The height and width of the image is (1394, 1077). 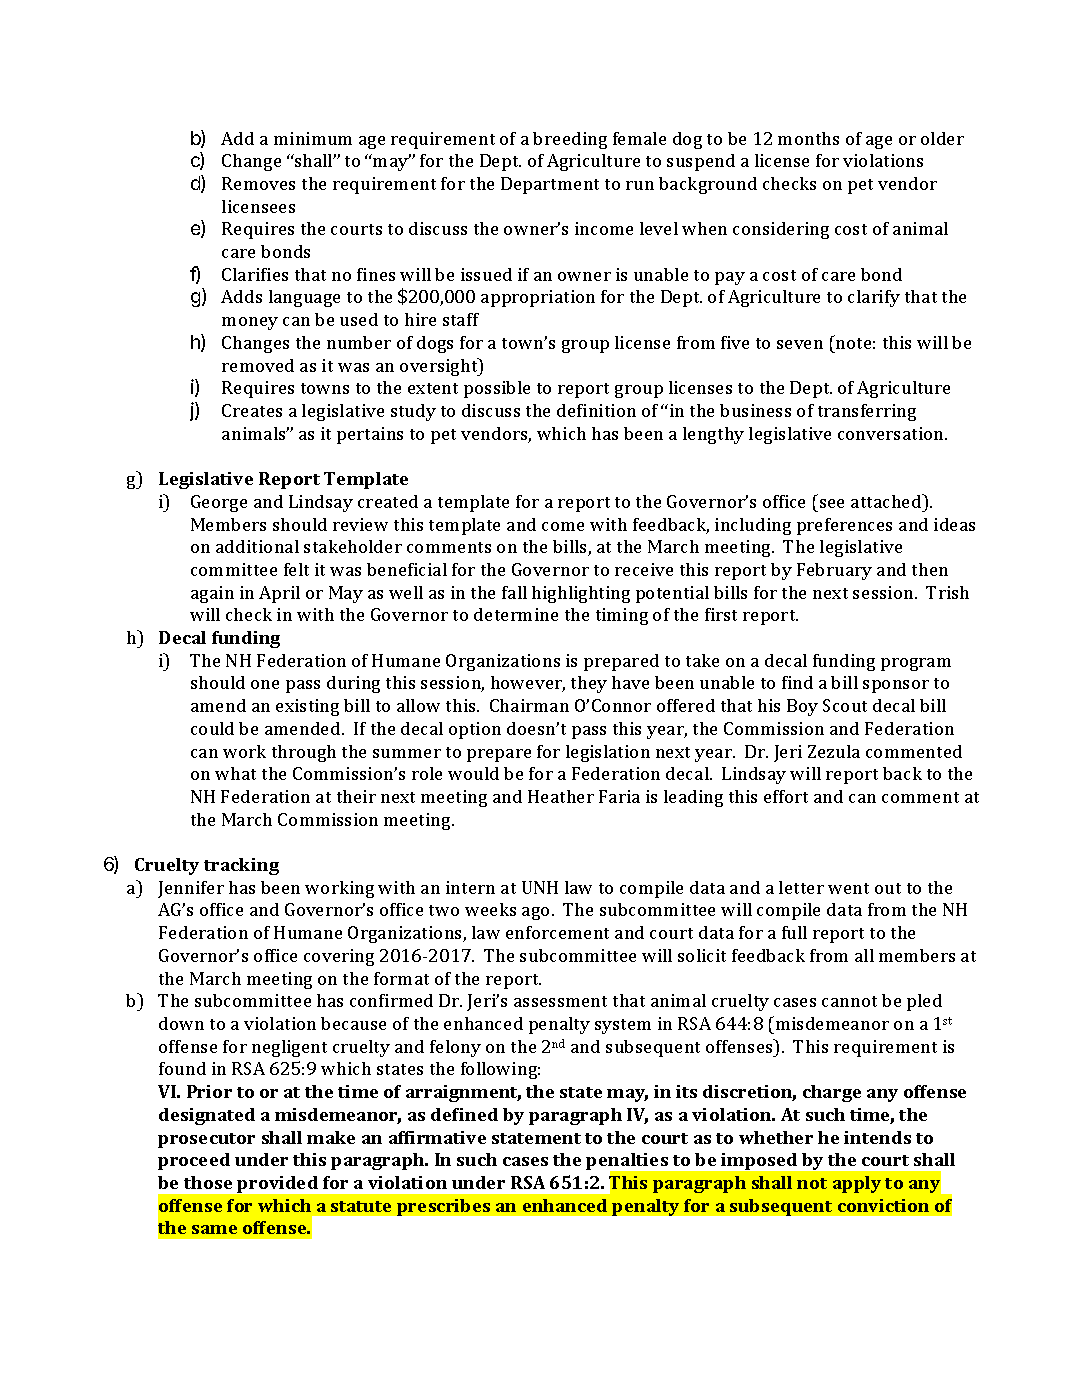 I want to click on Department, so click(x=550, y=185).
